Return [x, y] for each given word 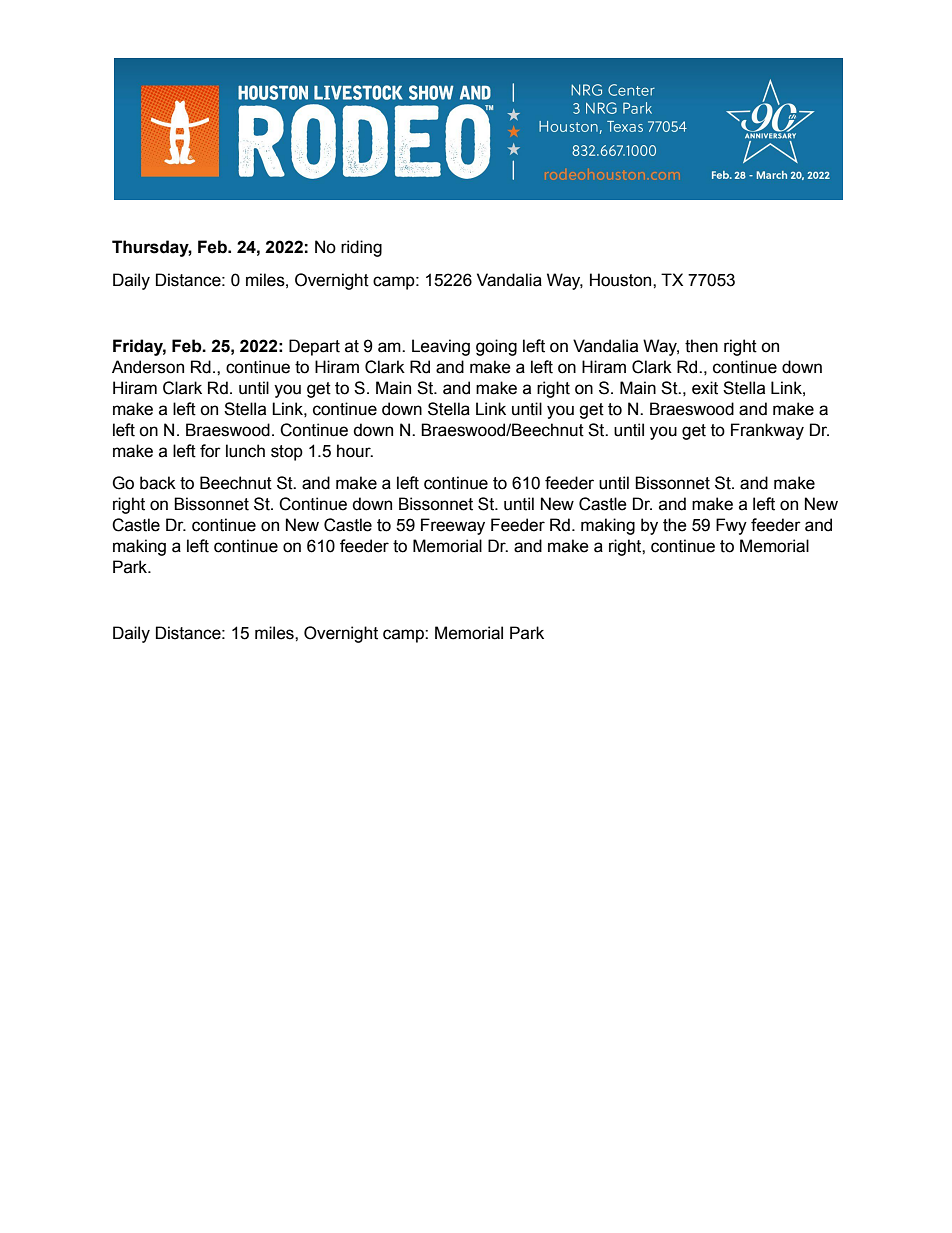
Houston [622, 280]
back [158, 483]
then [701, 346]
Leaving [441, 347]
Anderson [148, 367]
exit [705, 388]
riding [361, 248]
